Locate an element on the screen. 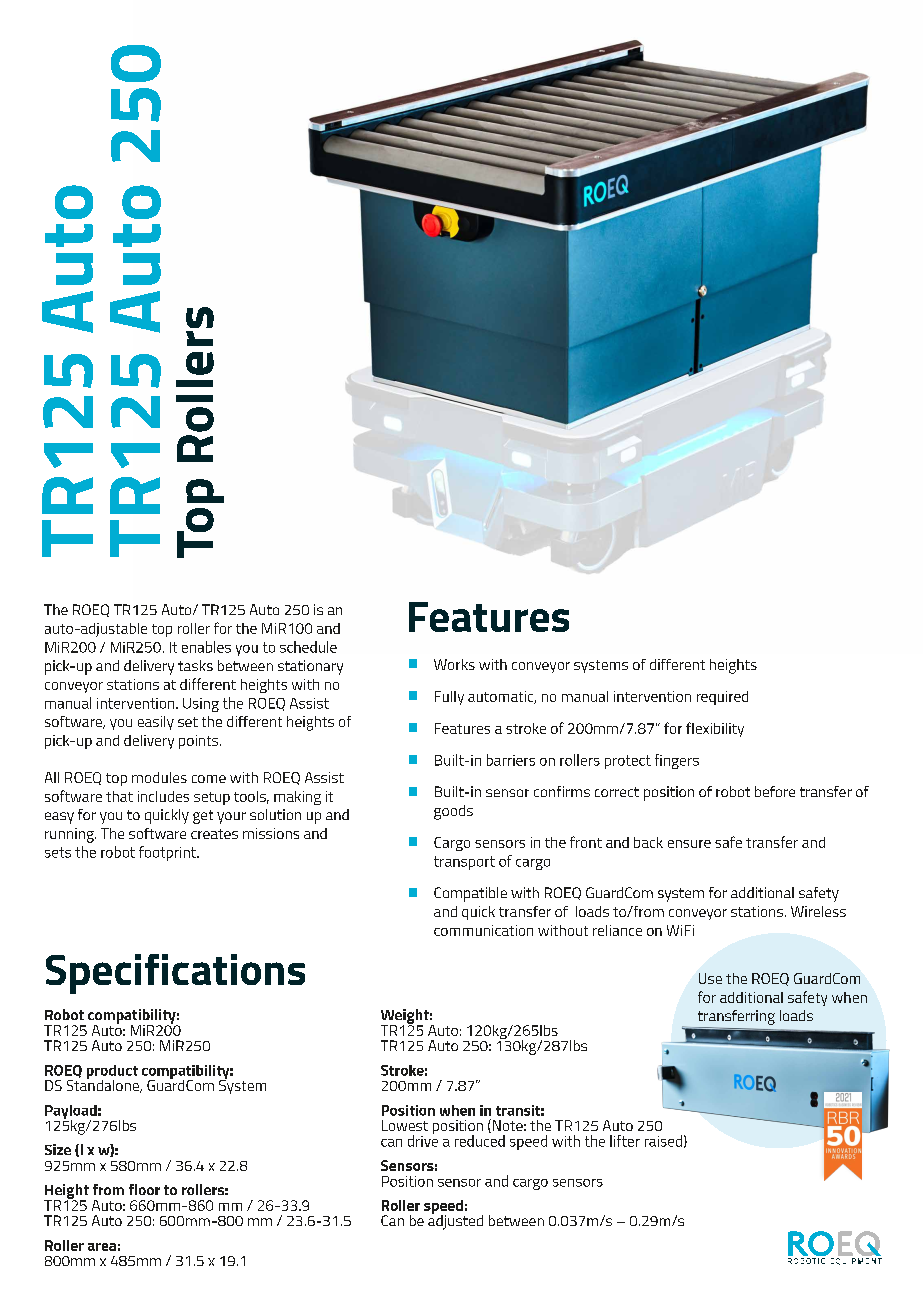 The width and height of the screenshot is (924, 1308). Use is located at coordinates (710, 978).
